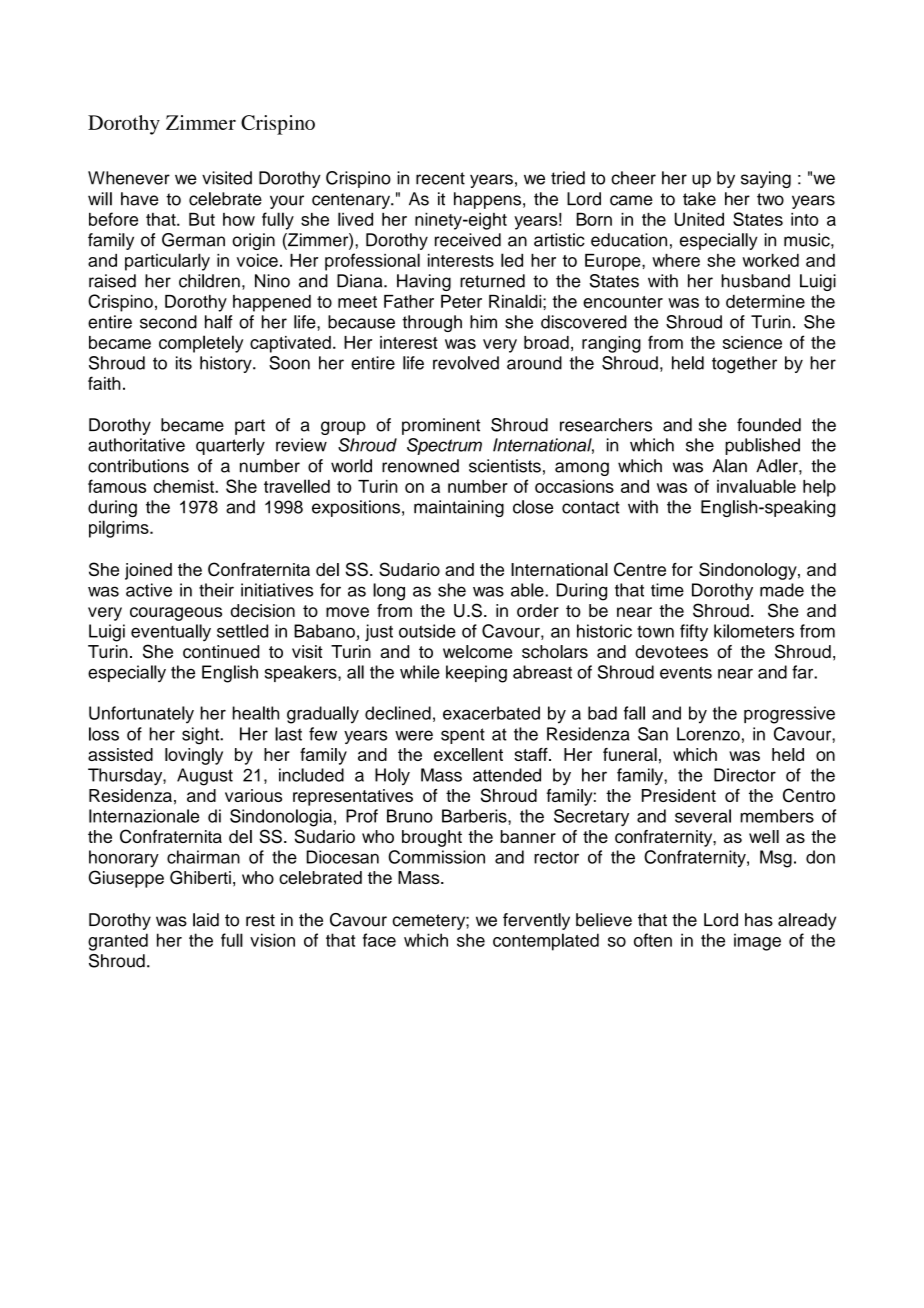  I want to click on has, so click(759, 920).
